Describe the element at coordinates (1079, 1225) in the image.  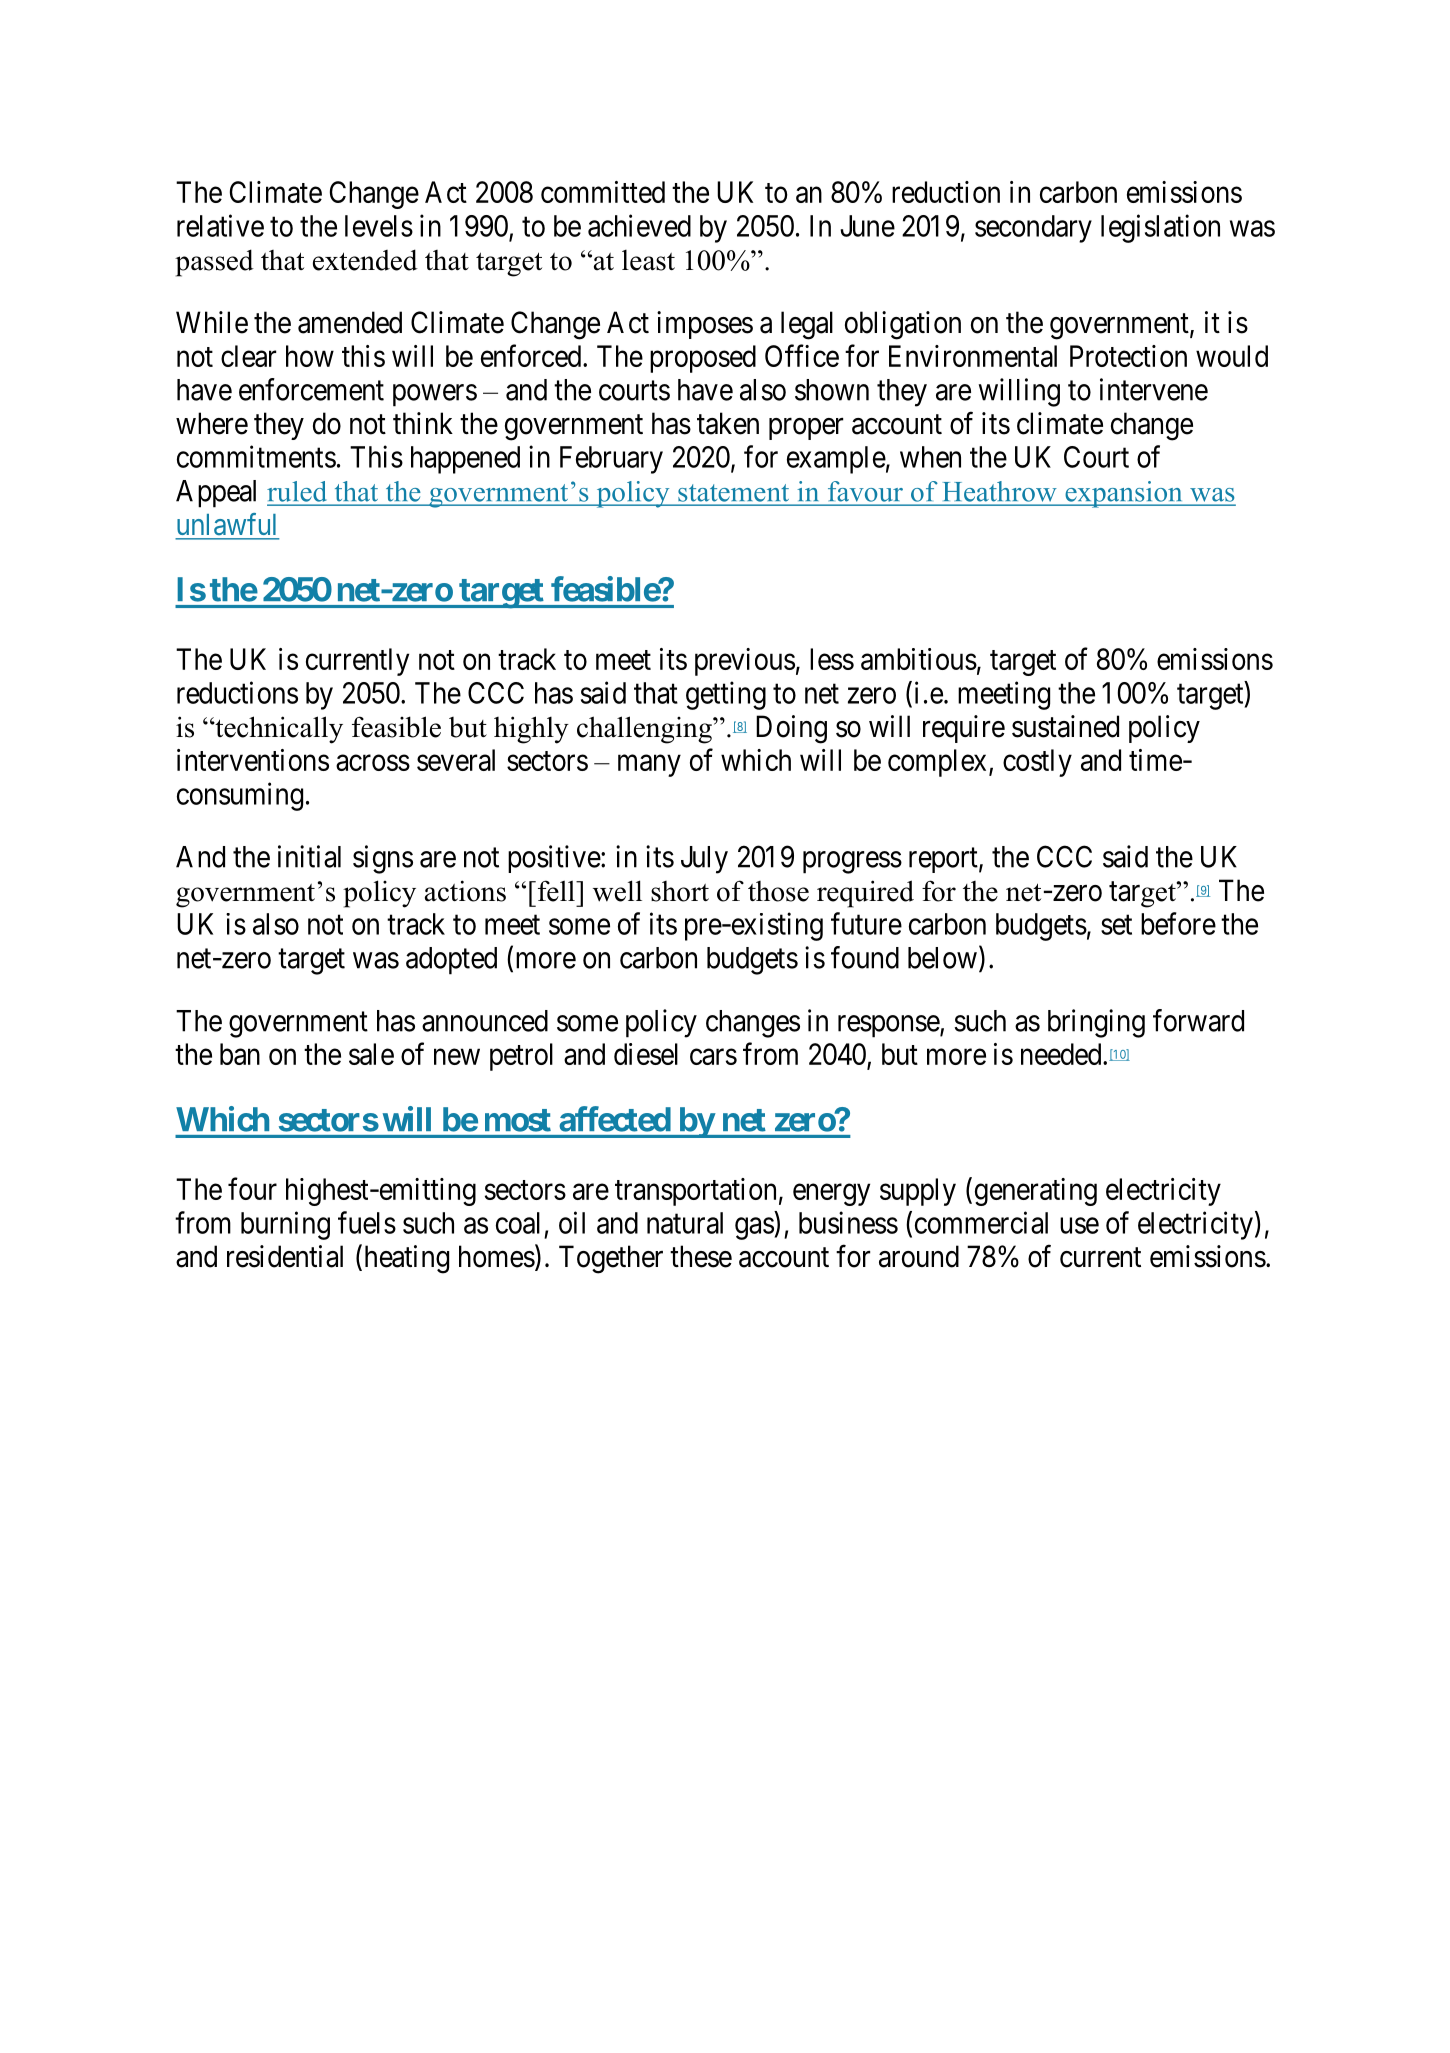
I see `use` at that location.
